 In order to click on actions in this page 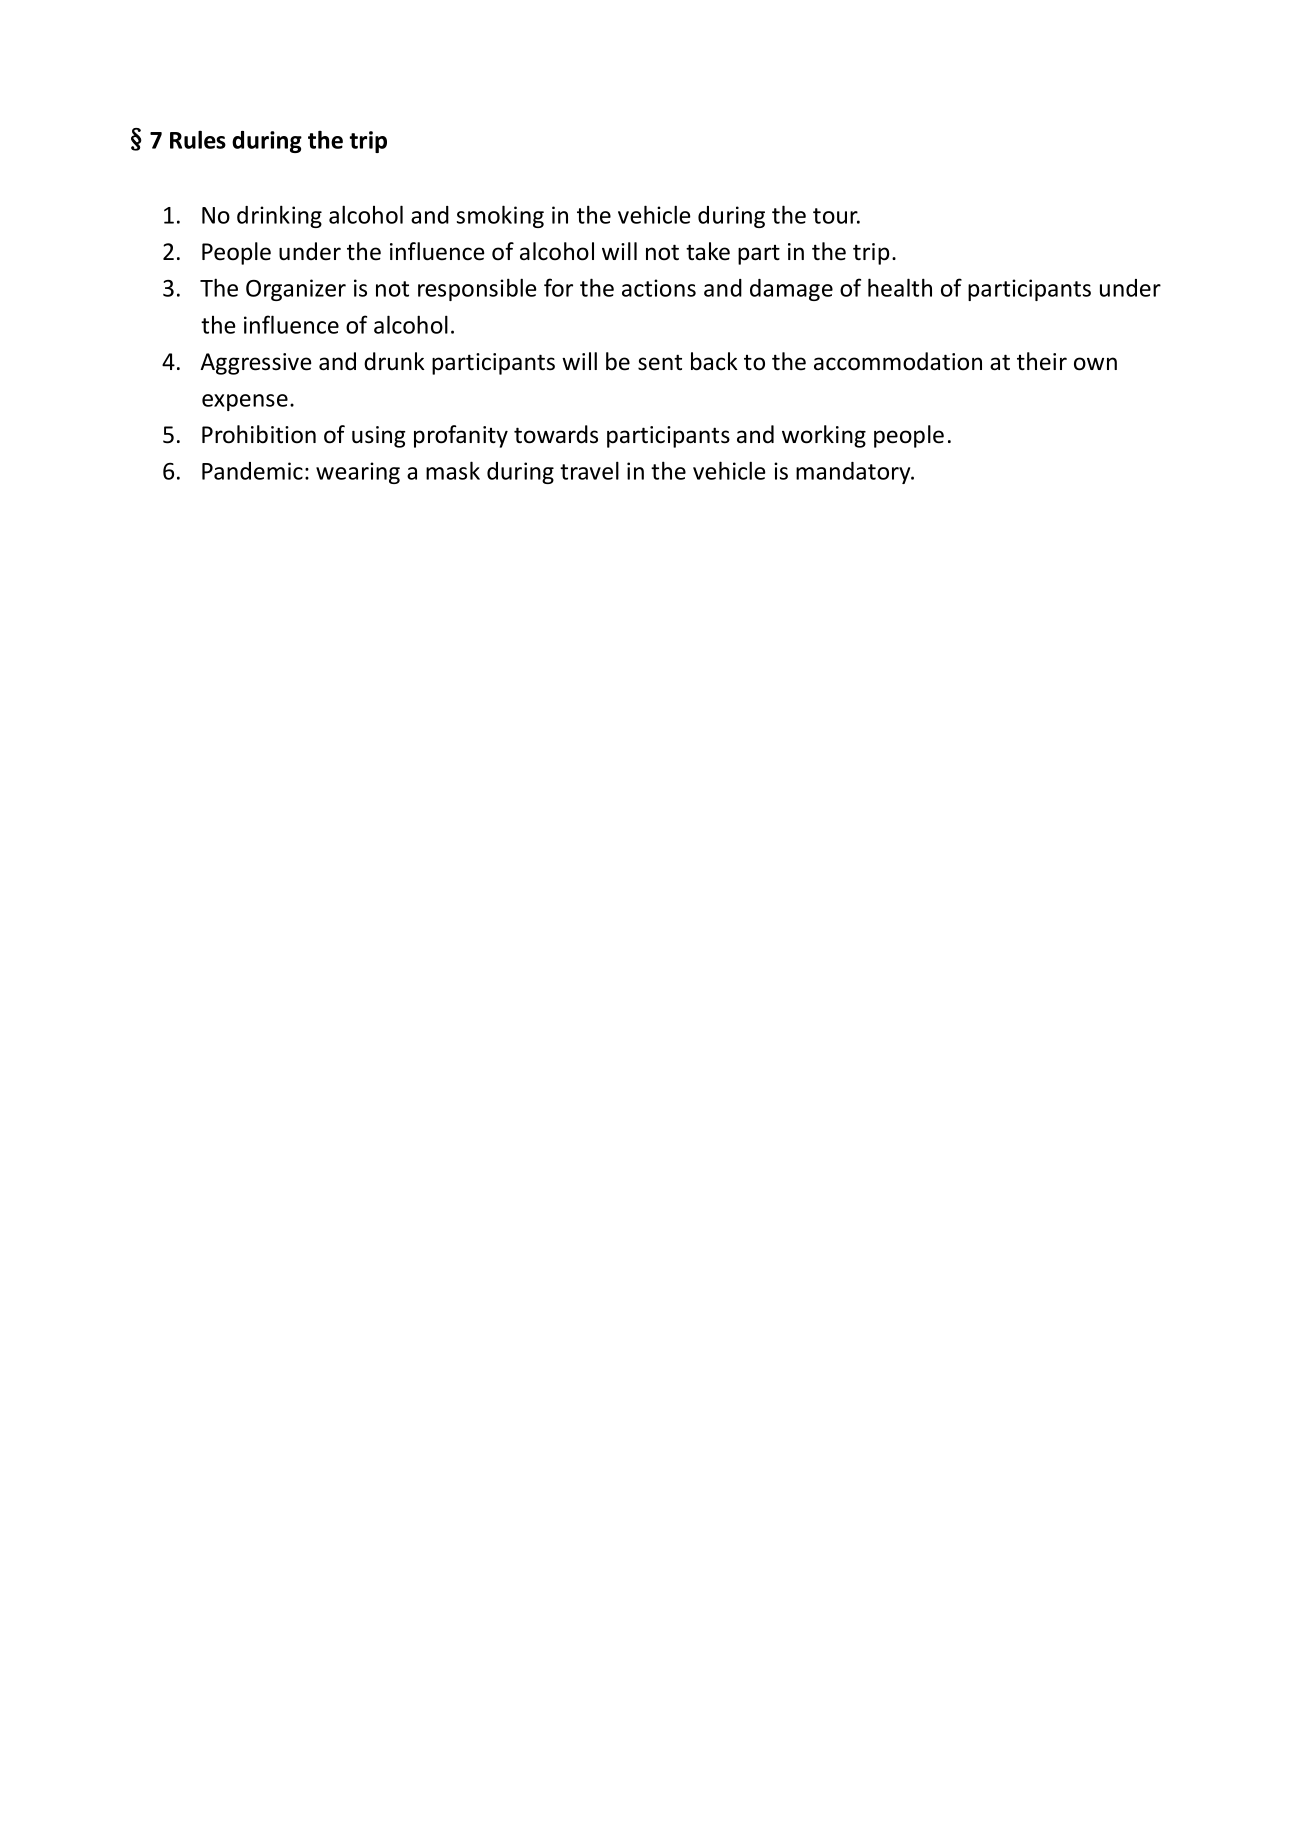, I will do `click(659, 288)`.
